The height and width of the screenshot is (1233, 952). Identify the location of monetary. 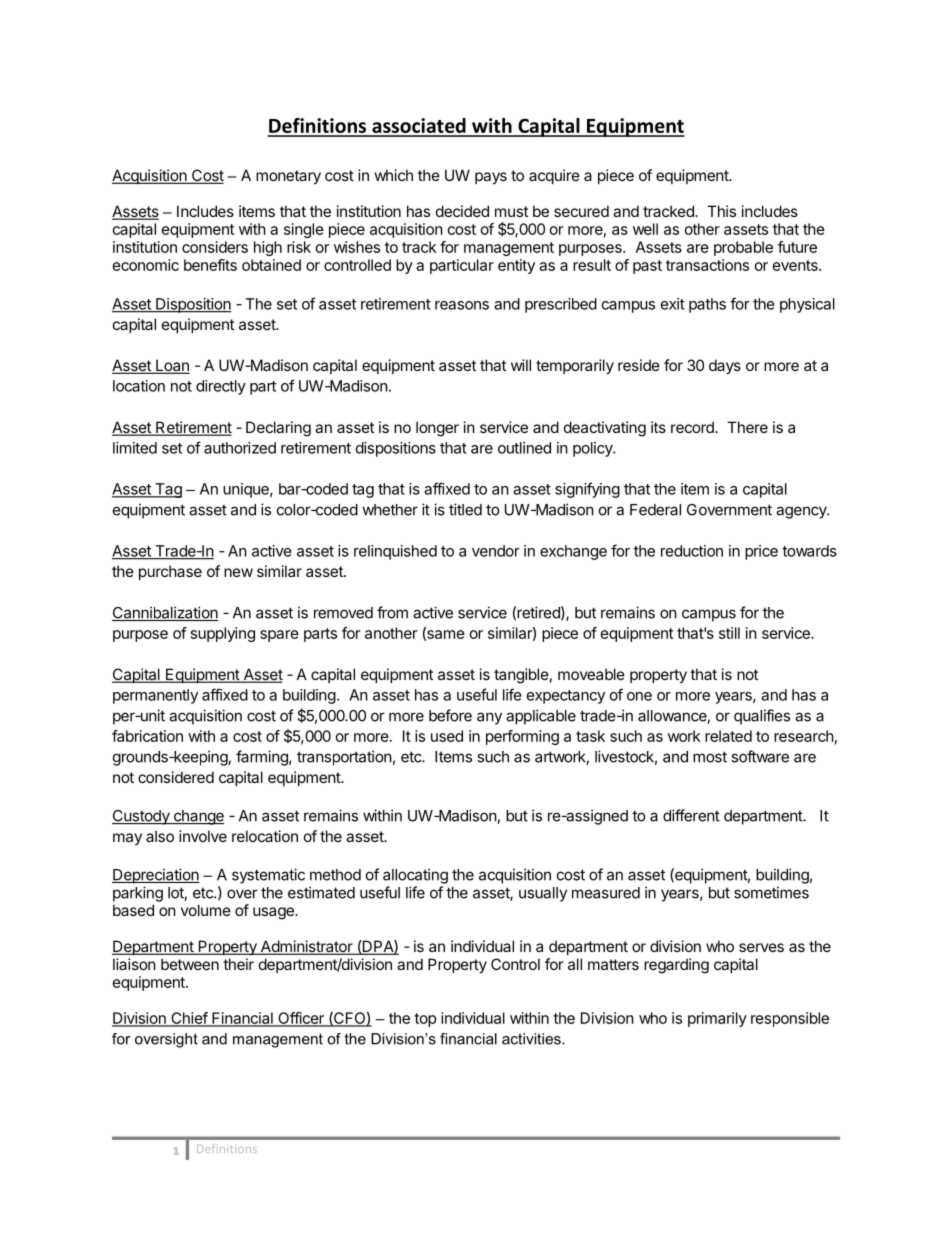
(288, 177).
